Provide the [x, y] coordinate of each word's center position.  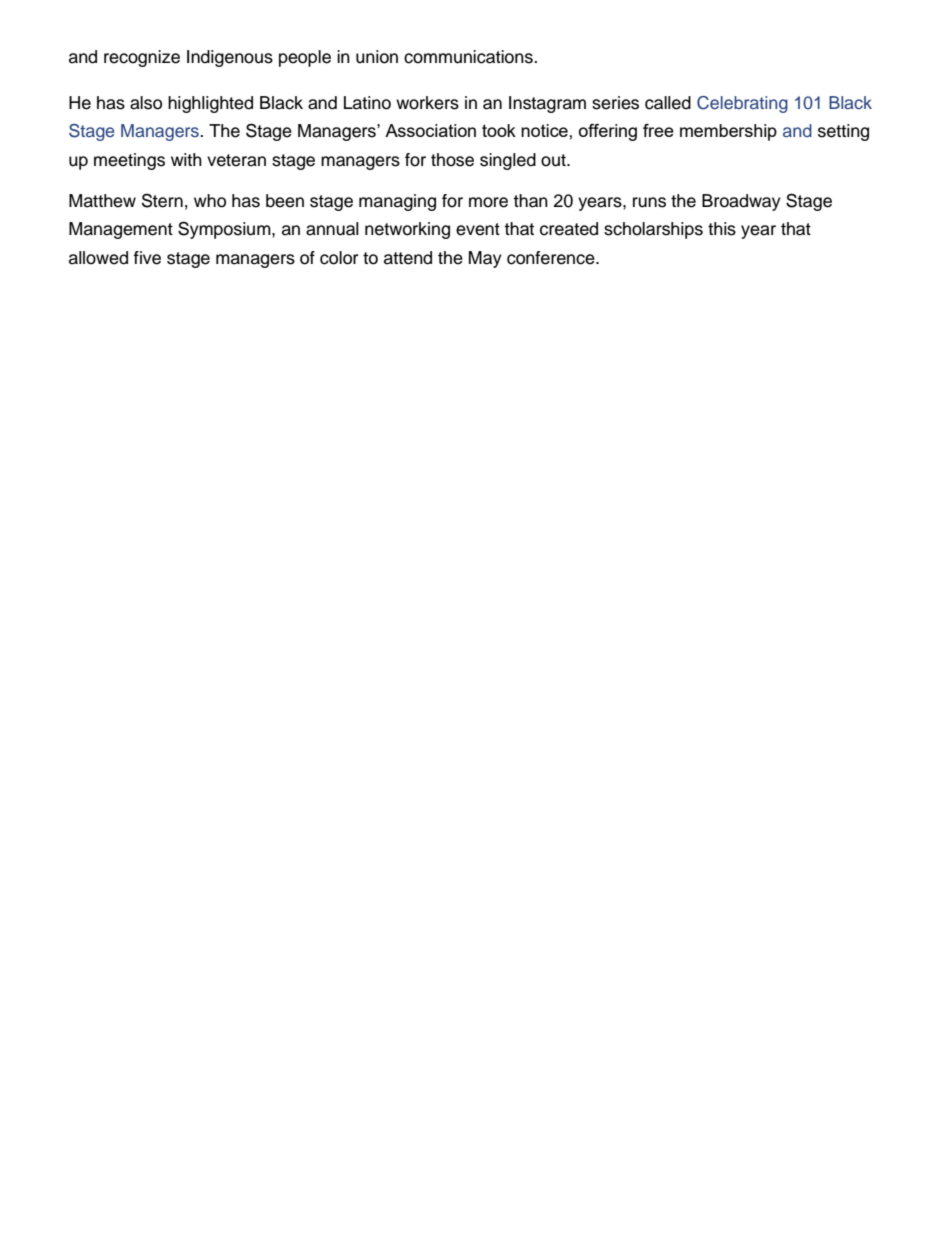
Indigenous [230, 58]
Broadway [741, 202]
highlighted [210, 104]
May [485, 259]
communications [469, 57]
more [488, 202]
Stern [162, 200]
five [147, 258]
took [499, 130]
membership [728, 132]
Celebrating [742, 104]
